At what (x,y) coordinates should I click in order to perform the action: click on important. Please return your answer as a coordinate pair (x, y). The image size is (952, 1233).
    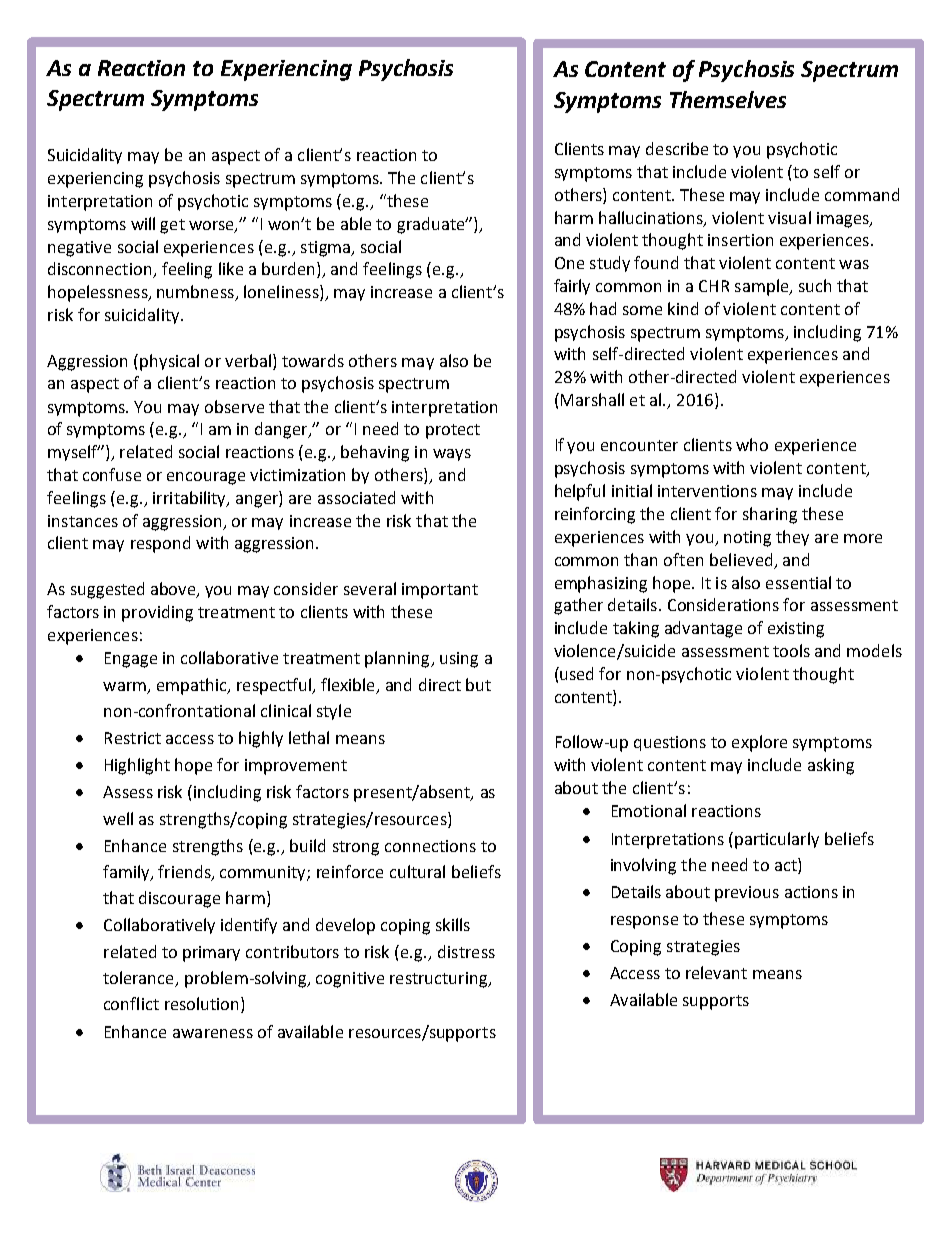
    Looking at the image, I should click on (440, 591).
